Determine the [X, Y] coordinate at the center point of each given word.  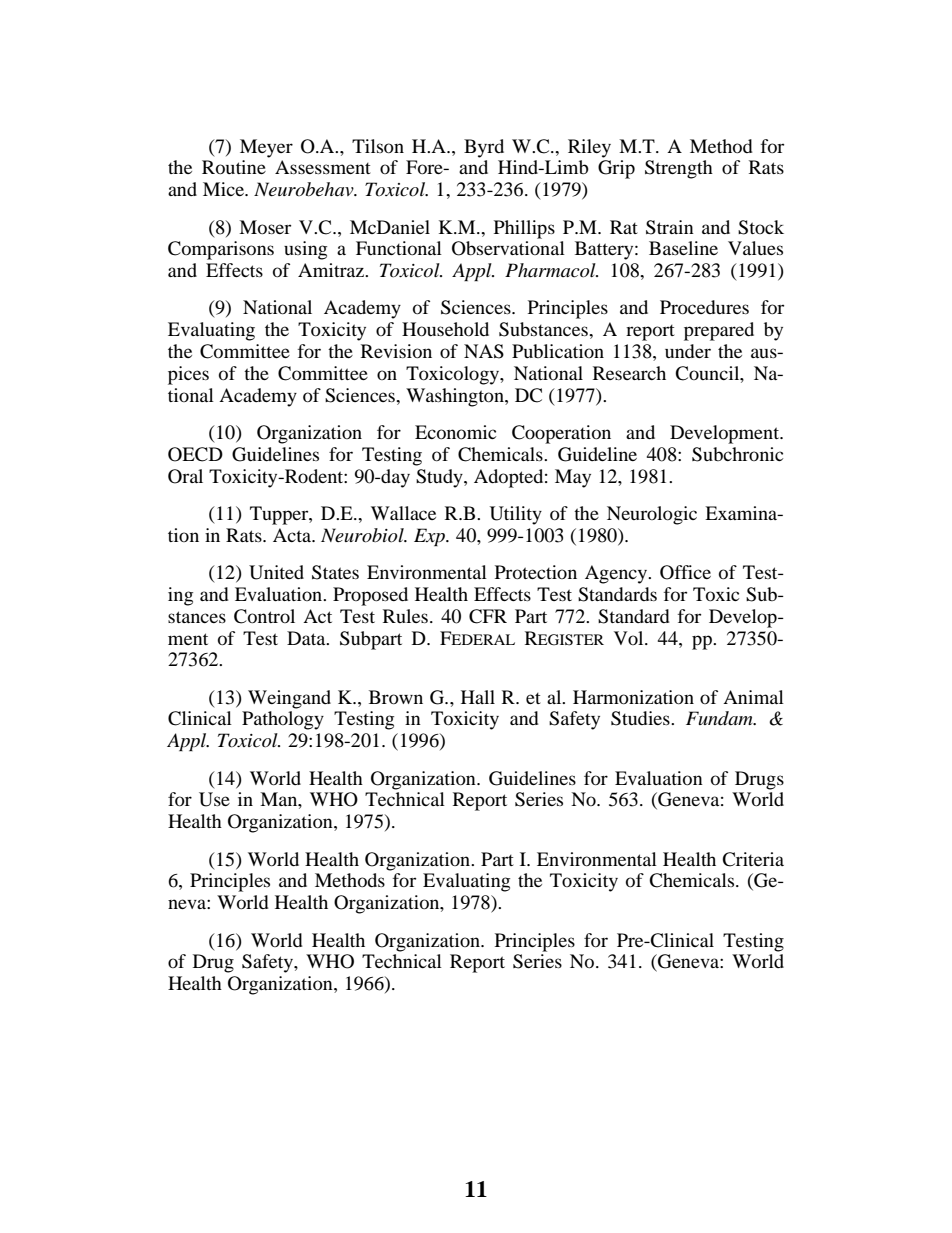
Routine [234, 167]
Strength [679, 169]
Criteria [753, 859]
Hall [478, 697]
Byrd [484, 148]
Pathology [283, 720]
